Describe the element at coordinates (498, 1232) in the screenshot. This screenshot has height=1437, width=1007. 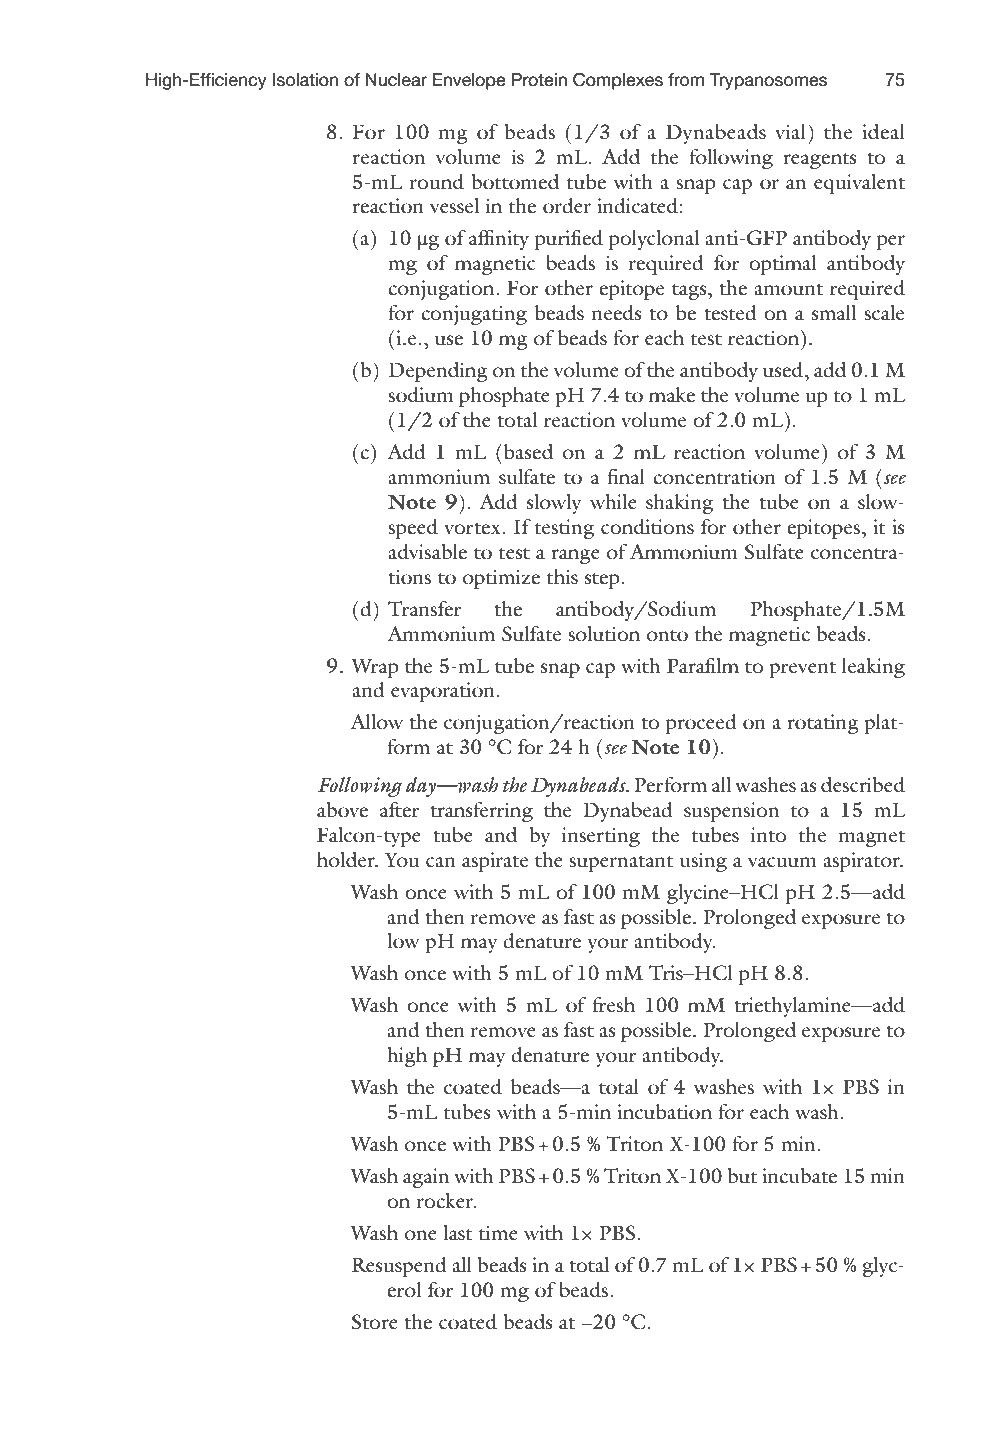
I see `time` at that location.
